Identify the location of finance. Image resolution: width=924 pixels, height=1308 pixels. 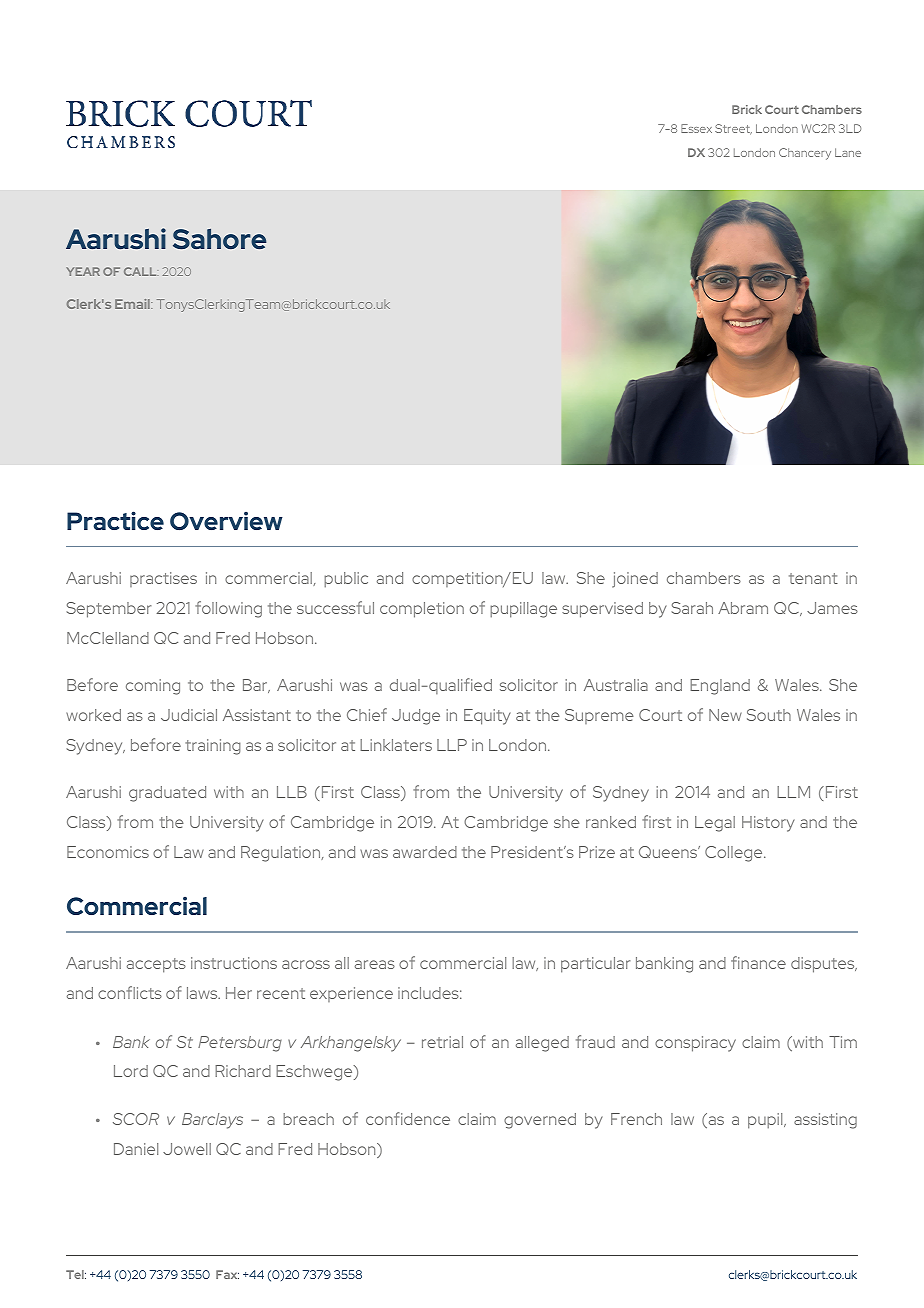
(758, 962).
